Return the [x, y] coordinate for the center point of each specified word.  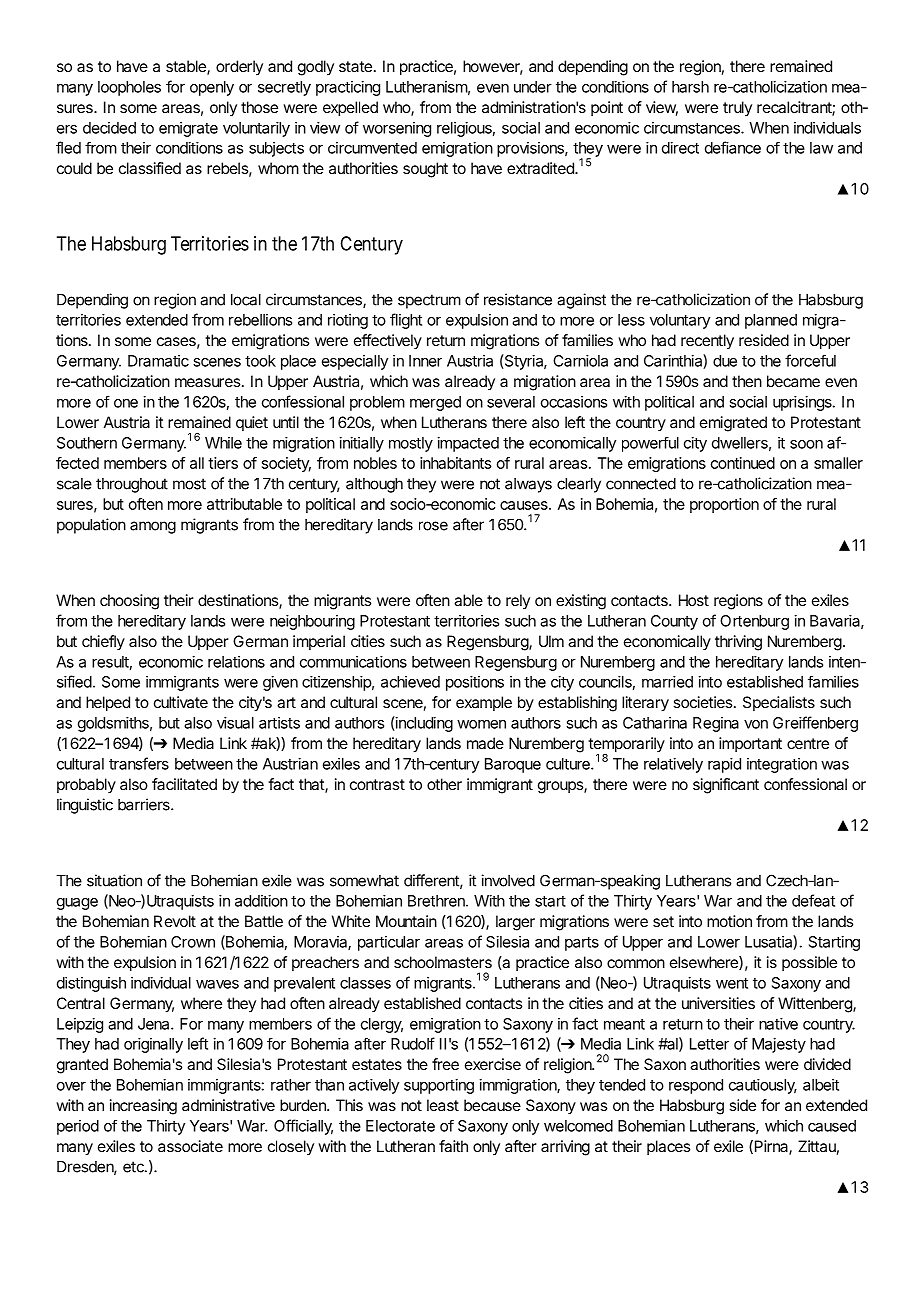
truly [737, 108]
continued [743, 463]
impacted [468, 444]
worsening [397, 129]
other [444, 784]
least [443, 1105]
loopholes [129, 88]
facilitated [184, 784]
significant [726, 786]
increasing [143, 1107]
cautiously [763, 1086]
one [126, 403]
